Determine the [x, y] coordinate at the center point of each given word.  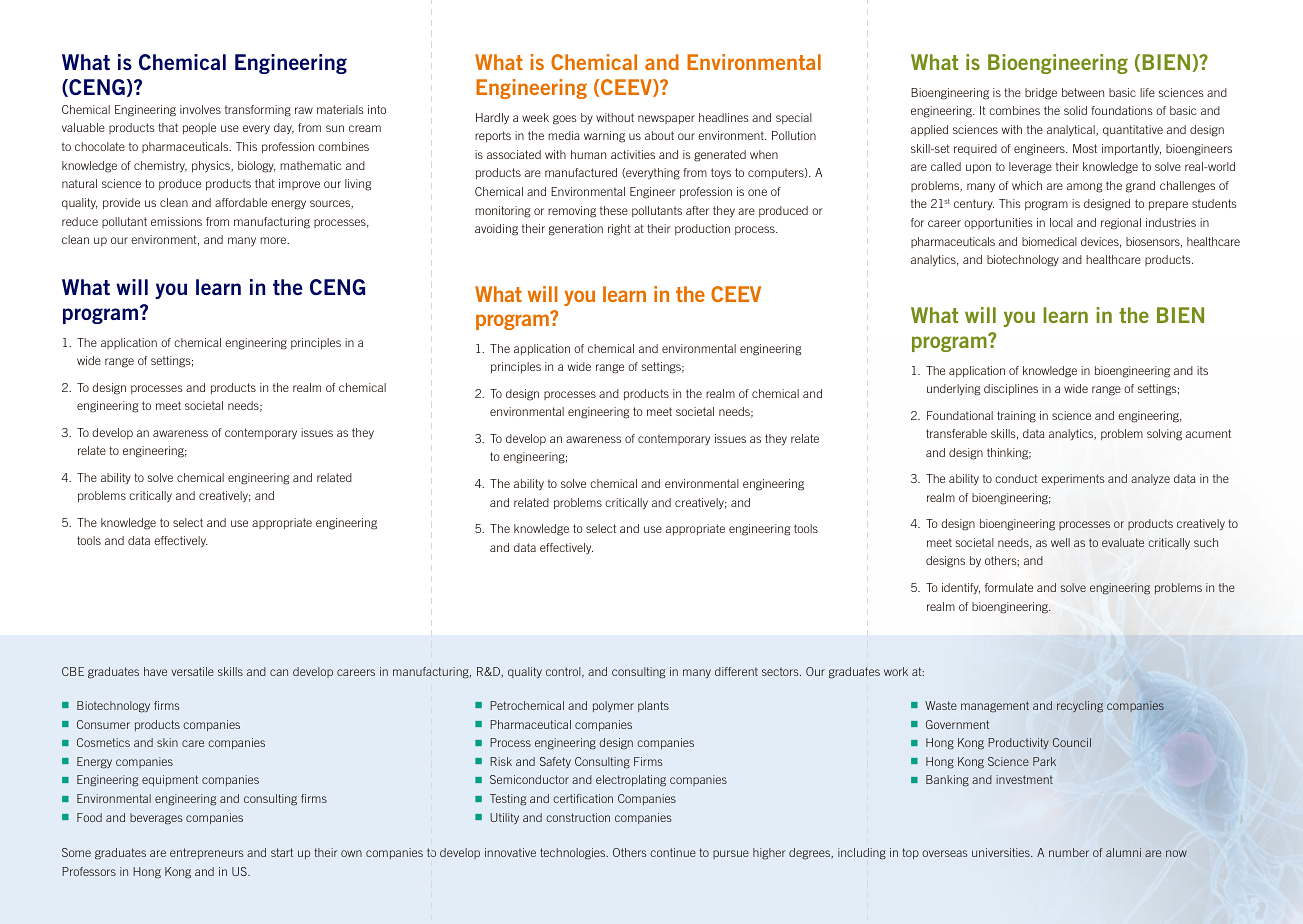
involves [200, 109]
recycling [1080, 706]
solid [1075, 110]
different [736, 671]
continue [673, 852]
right [619, 230]
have [155, 671]
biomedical [1049, 241]
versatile [192, 671]
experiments [1073, 479]
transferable [956, 433]
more [274, 240]
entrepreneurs [207, 853]
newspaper [666, 119]
